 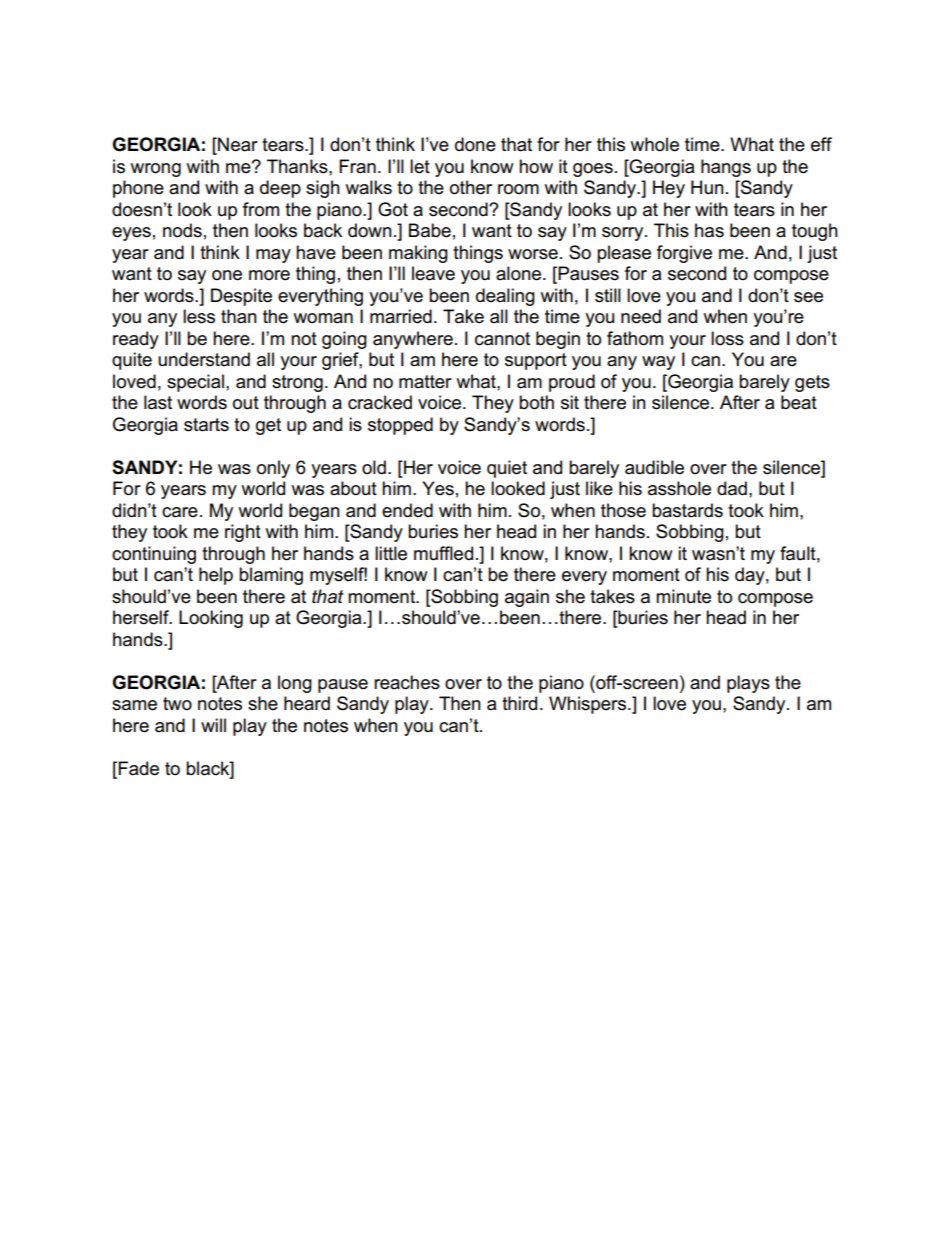 I want to click on hangs, so click(x=726, y=168).
